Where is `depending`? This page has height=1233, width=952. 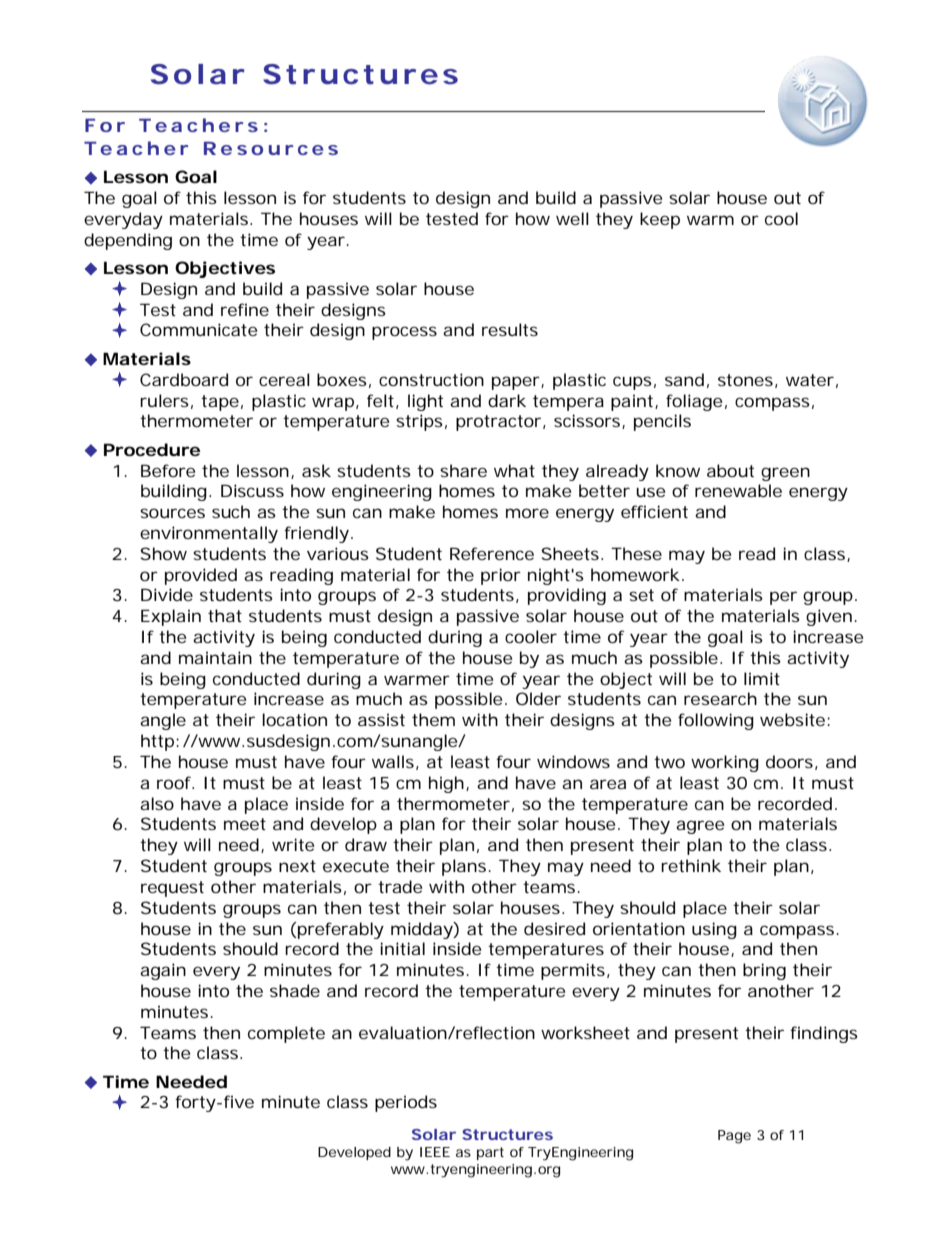 depending is located at coordinates (128, 241).
